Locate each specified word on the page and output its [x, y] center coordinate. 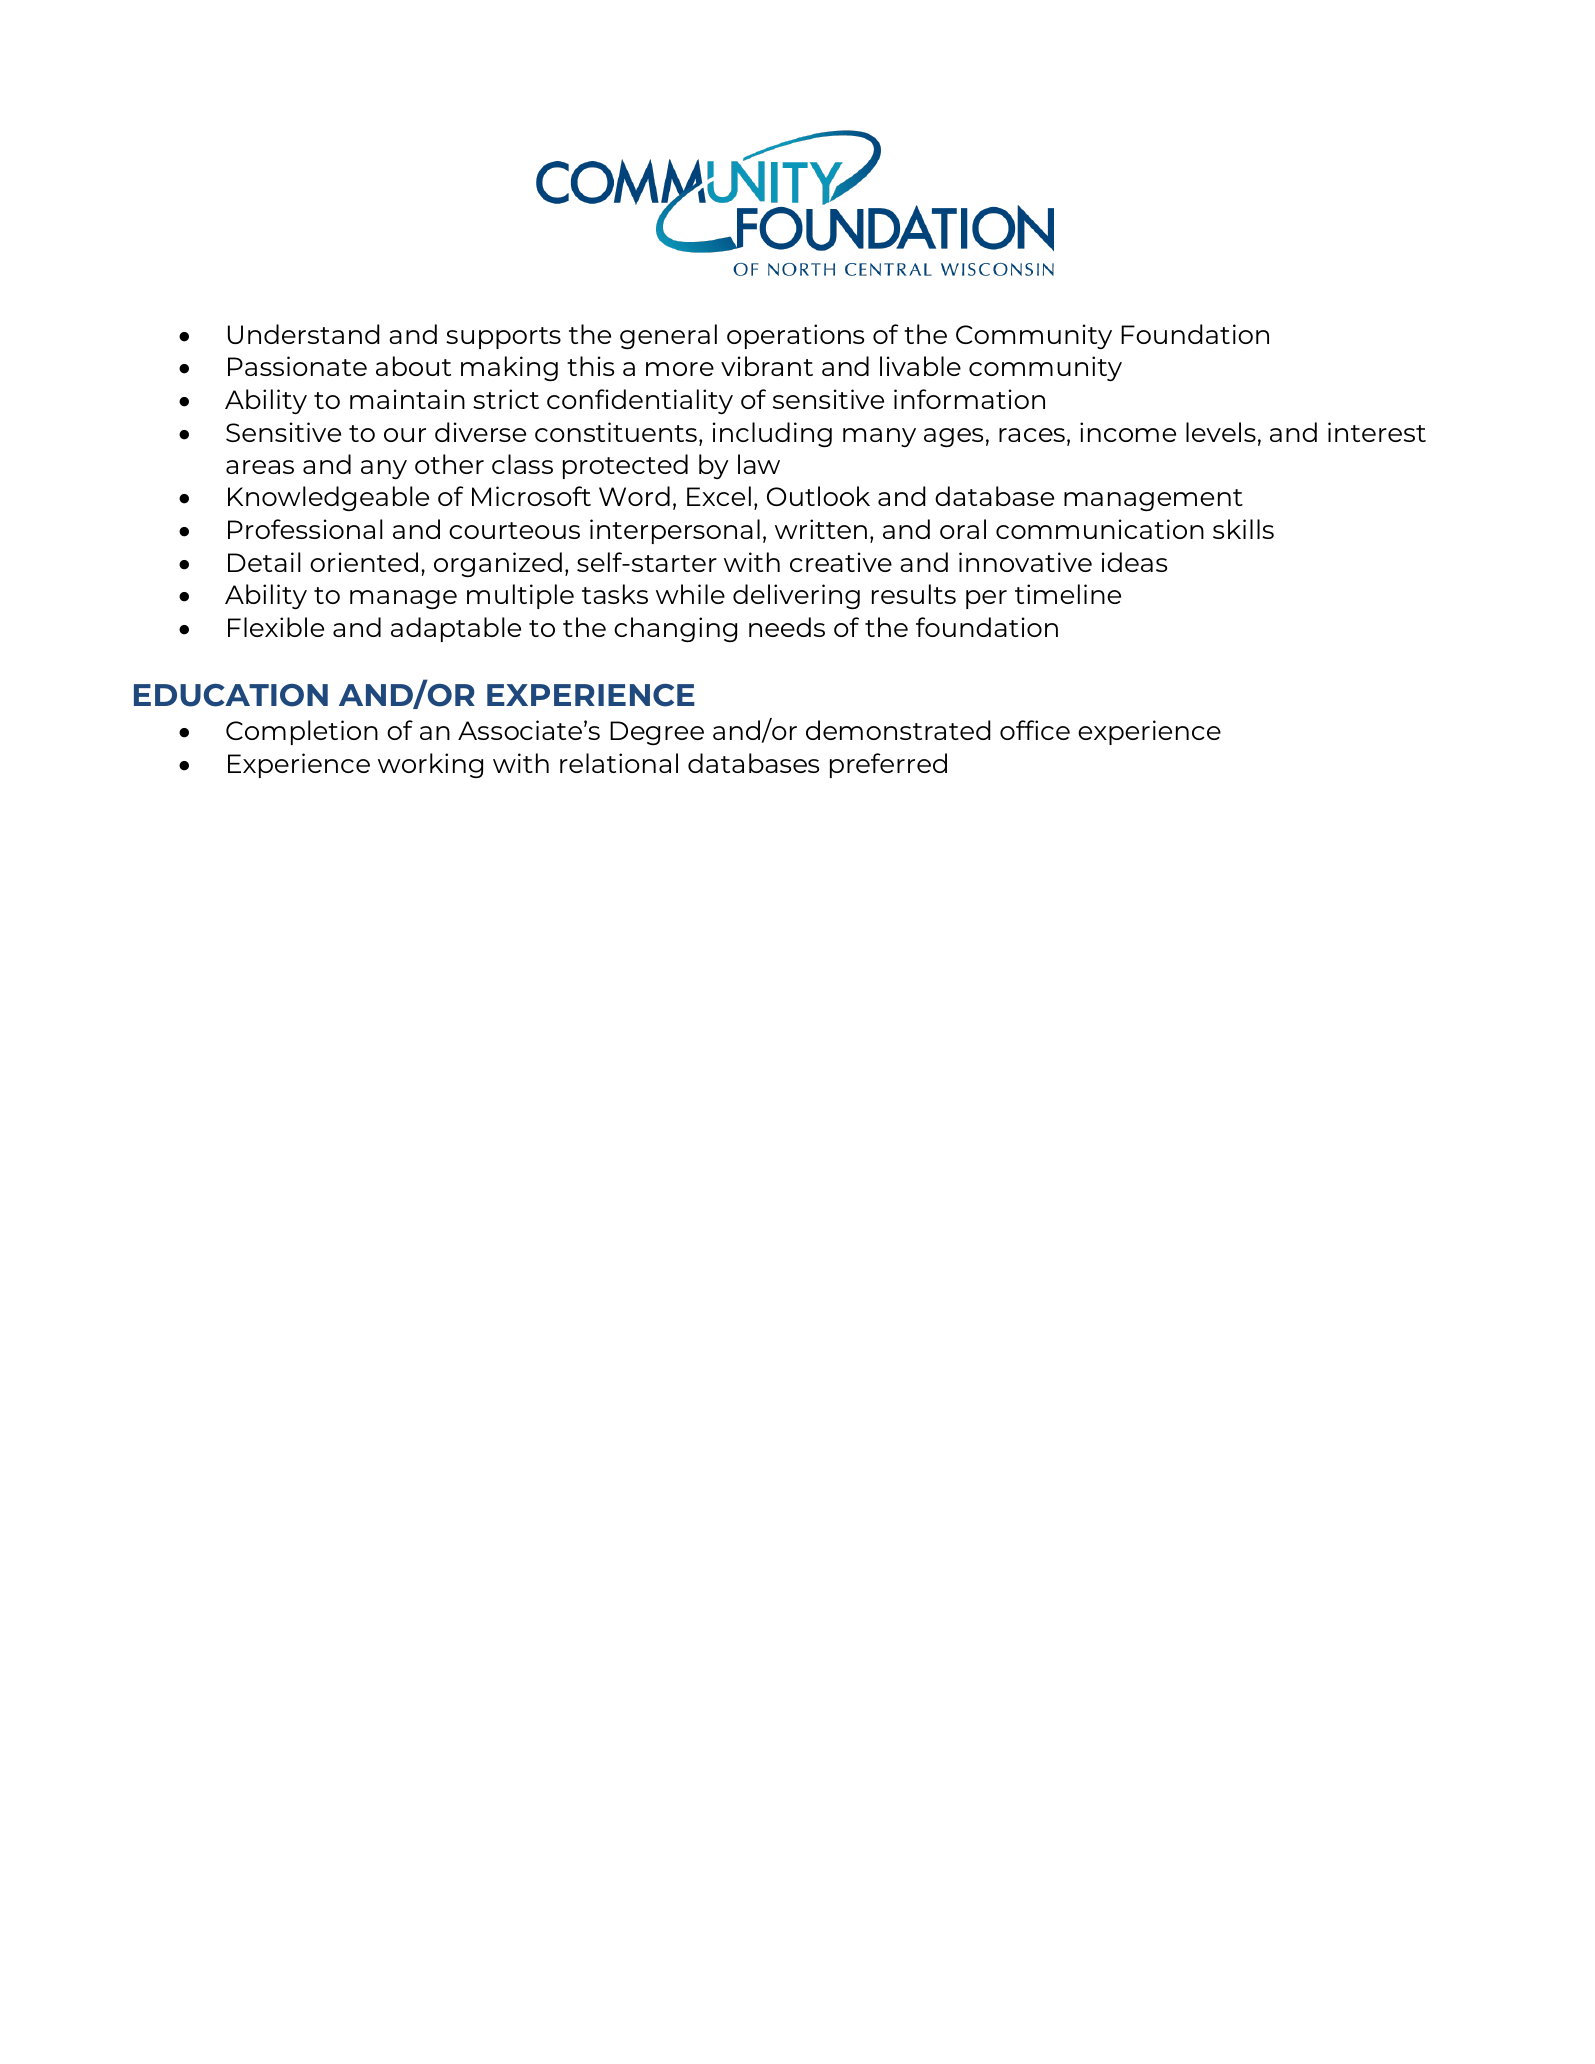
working [430, 765]
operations [795, 336]
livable [920, 366]
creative [841, 562]
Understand [304, 334]
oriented [364, 562]
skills [1243, 529]
